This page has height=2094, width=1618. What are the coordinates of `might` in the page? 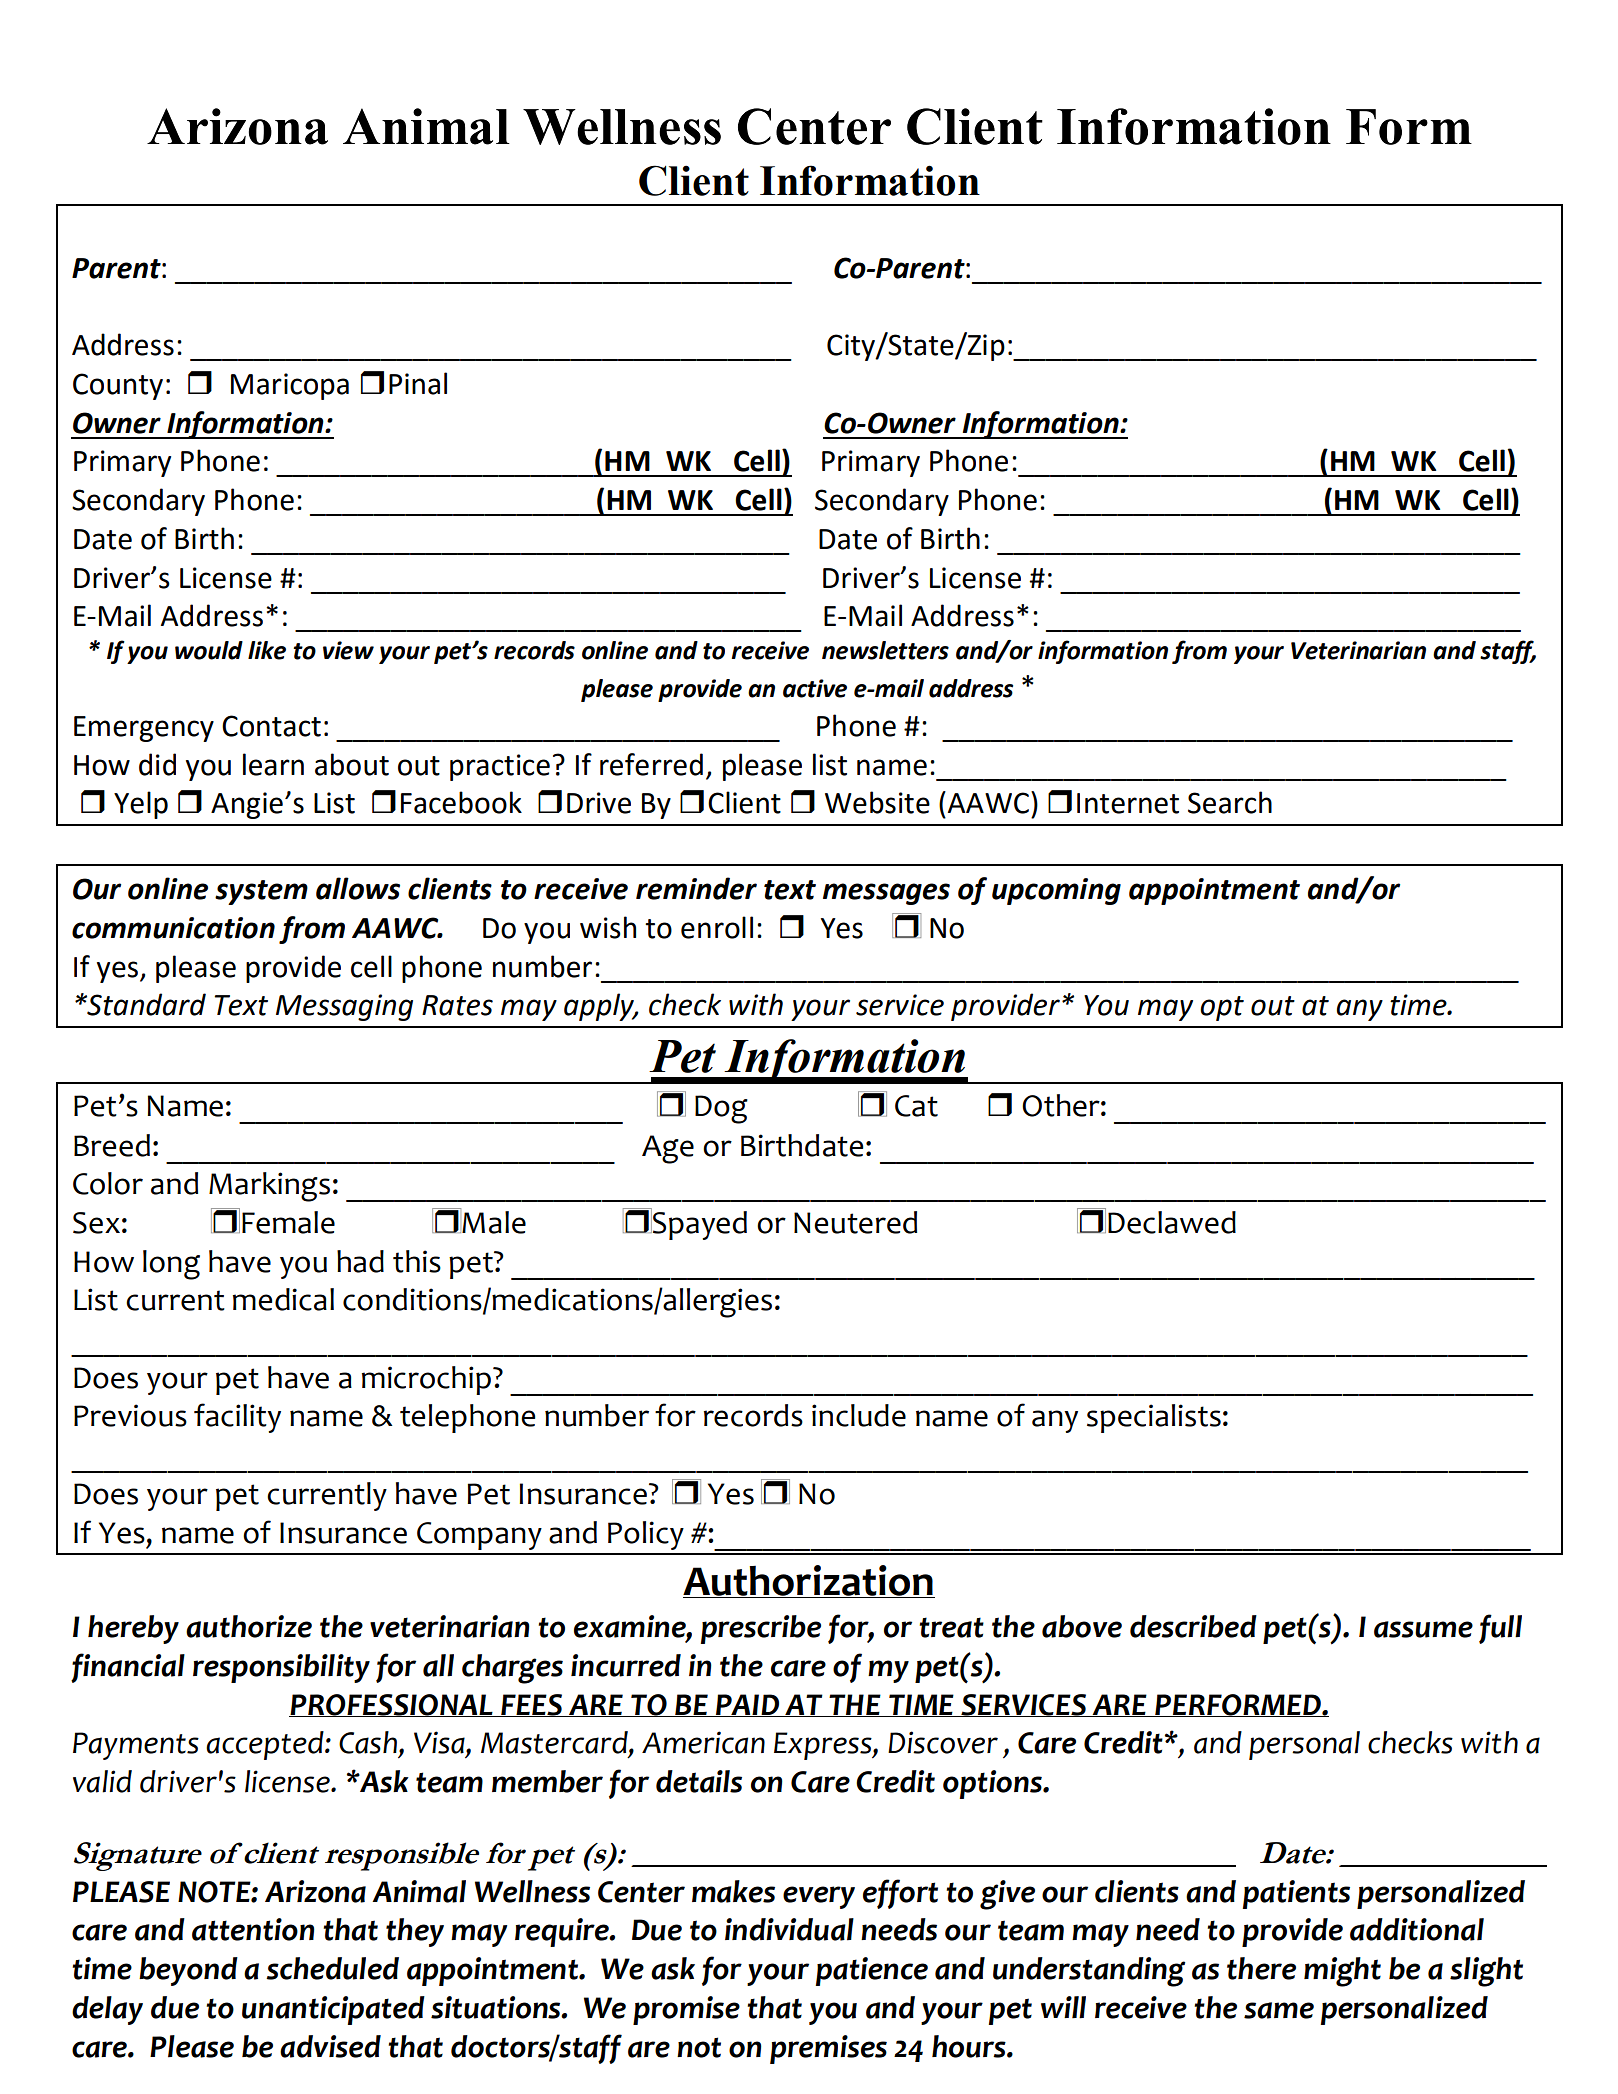 It's located at (1342, 1972).
